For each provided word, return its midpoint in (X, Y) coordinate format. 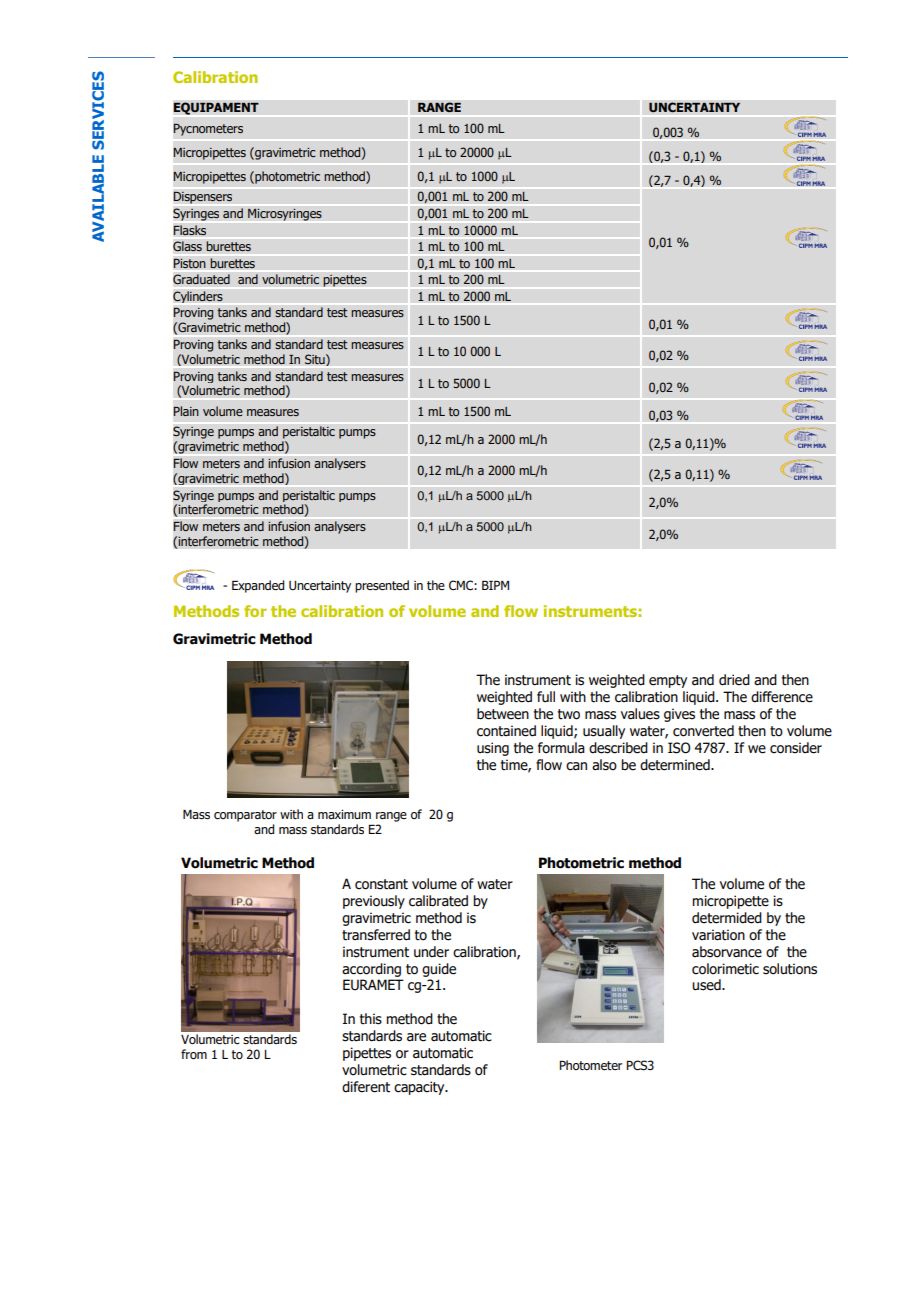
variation (718, 935)
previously (374, 902)
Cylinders (198, 297)
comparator (245, 816)
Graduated (201, 279)
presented (382, 586)
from (194, 1054)
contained (506, 731)
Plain (186, 411)
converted (703, 731)
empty (668, 681)
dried (734, 680)
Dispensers (203, 198)
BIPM (495, 585)
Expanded (258, 586)
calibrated (438, 901)
